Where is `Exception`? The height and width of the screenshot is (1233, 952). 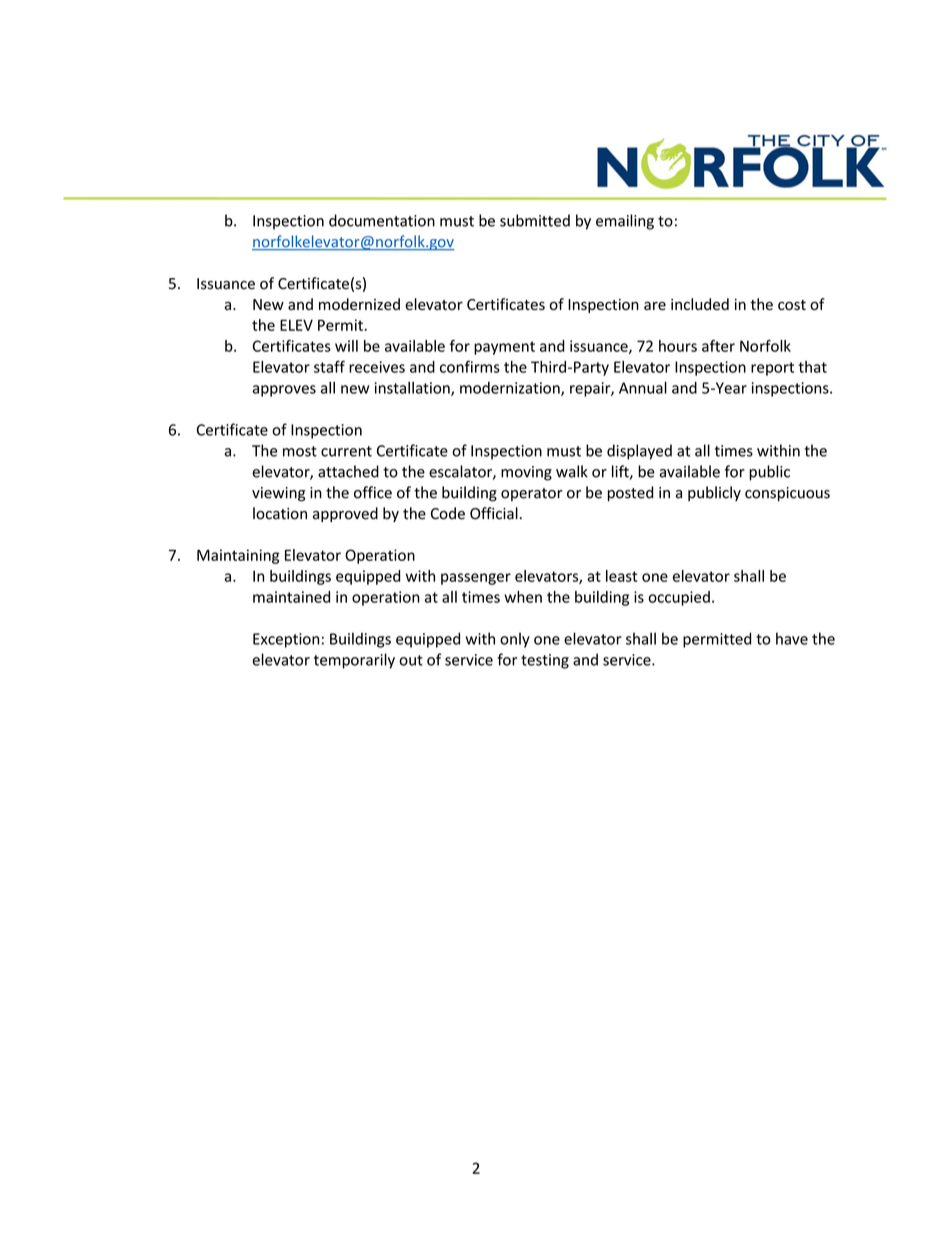
Exception is located at coordinates (286, 640).
